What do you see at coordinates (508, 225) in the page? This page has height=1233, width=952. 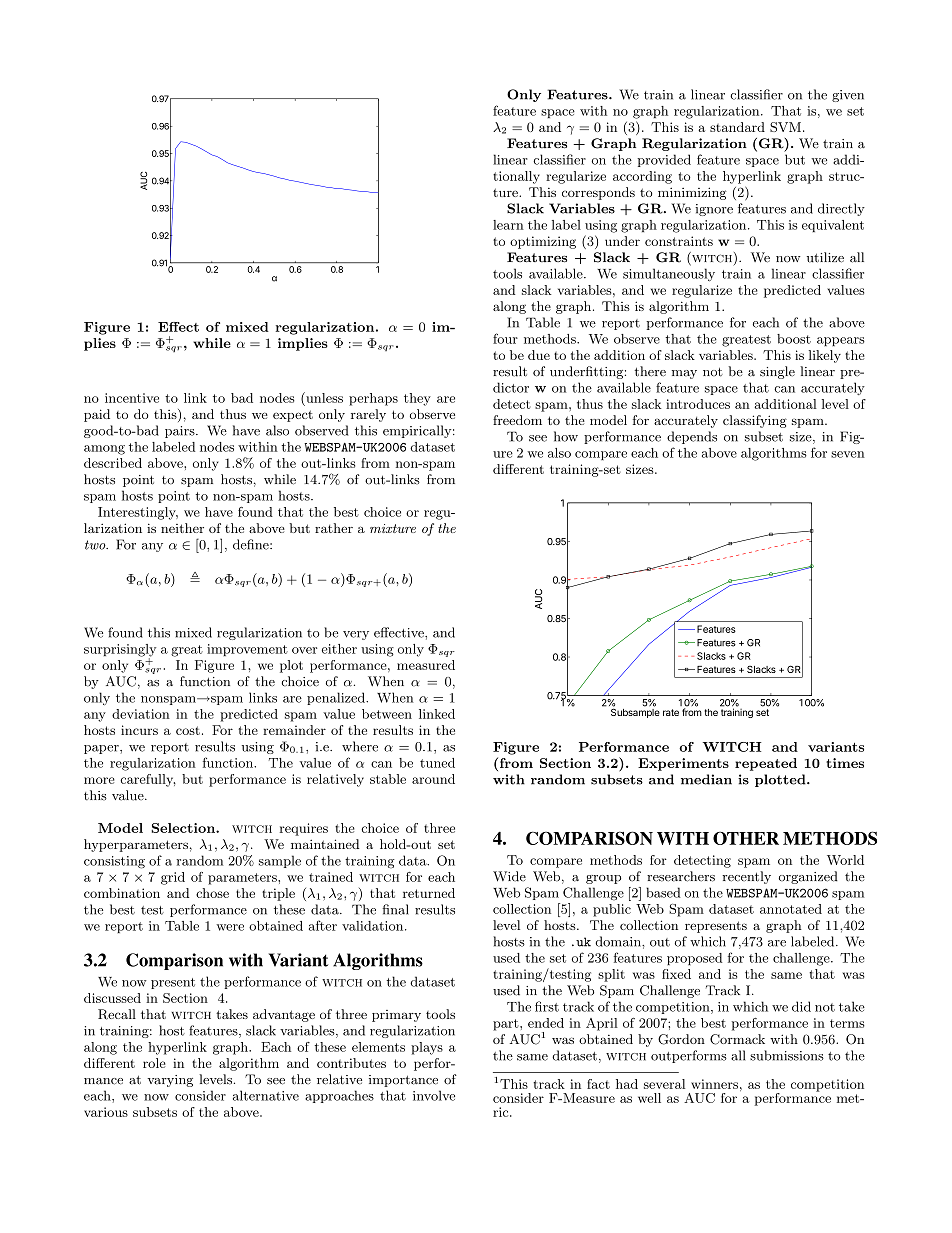 I see `learn` at bounding box center [508, 225].
